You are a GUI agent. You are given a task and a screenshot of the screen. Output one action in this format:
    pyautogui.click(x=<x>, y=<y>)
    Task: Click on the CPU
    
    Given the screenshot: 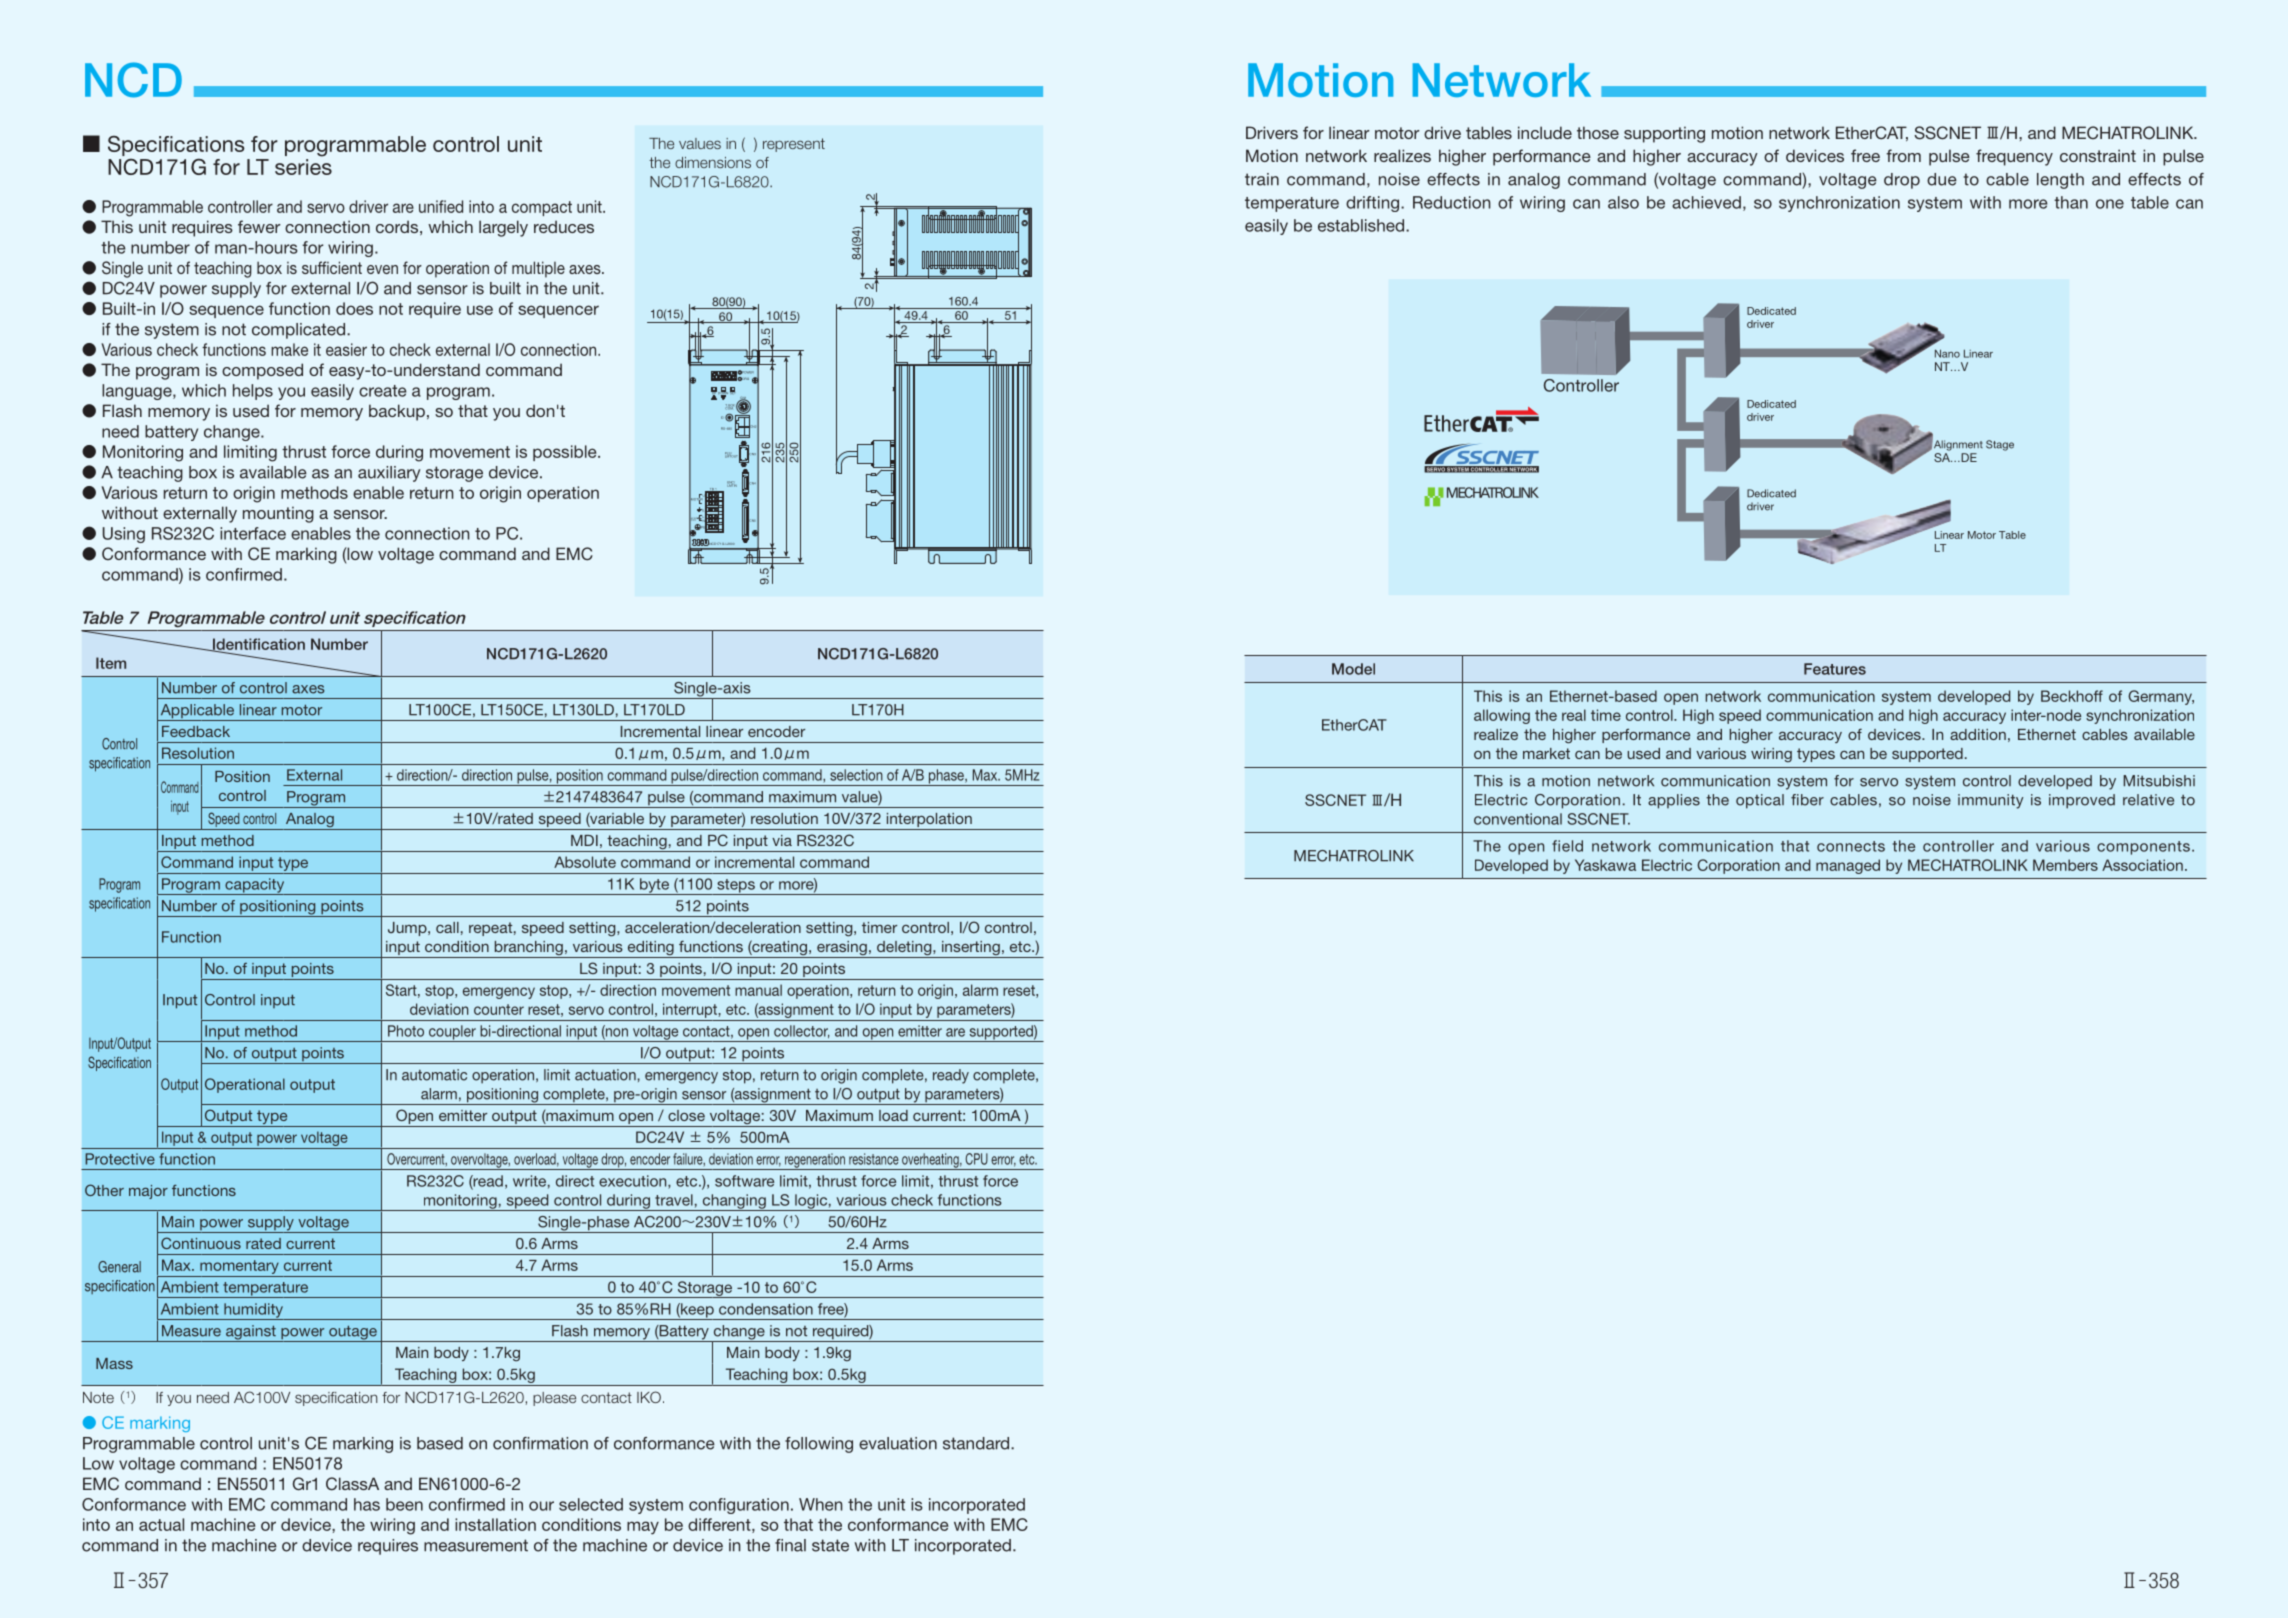 What is the action you would take?
    pyautogui.click(x=977, y=1159)
